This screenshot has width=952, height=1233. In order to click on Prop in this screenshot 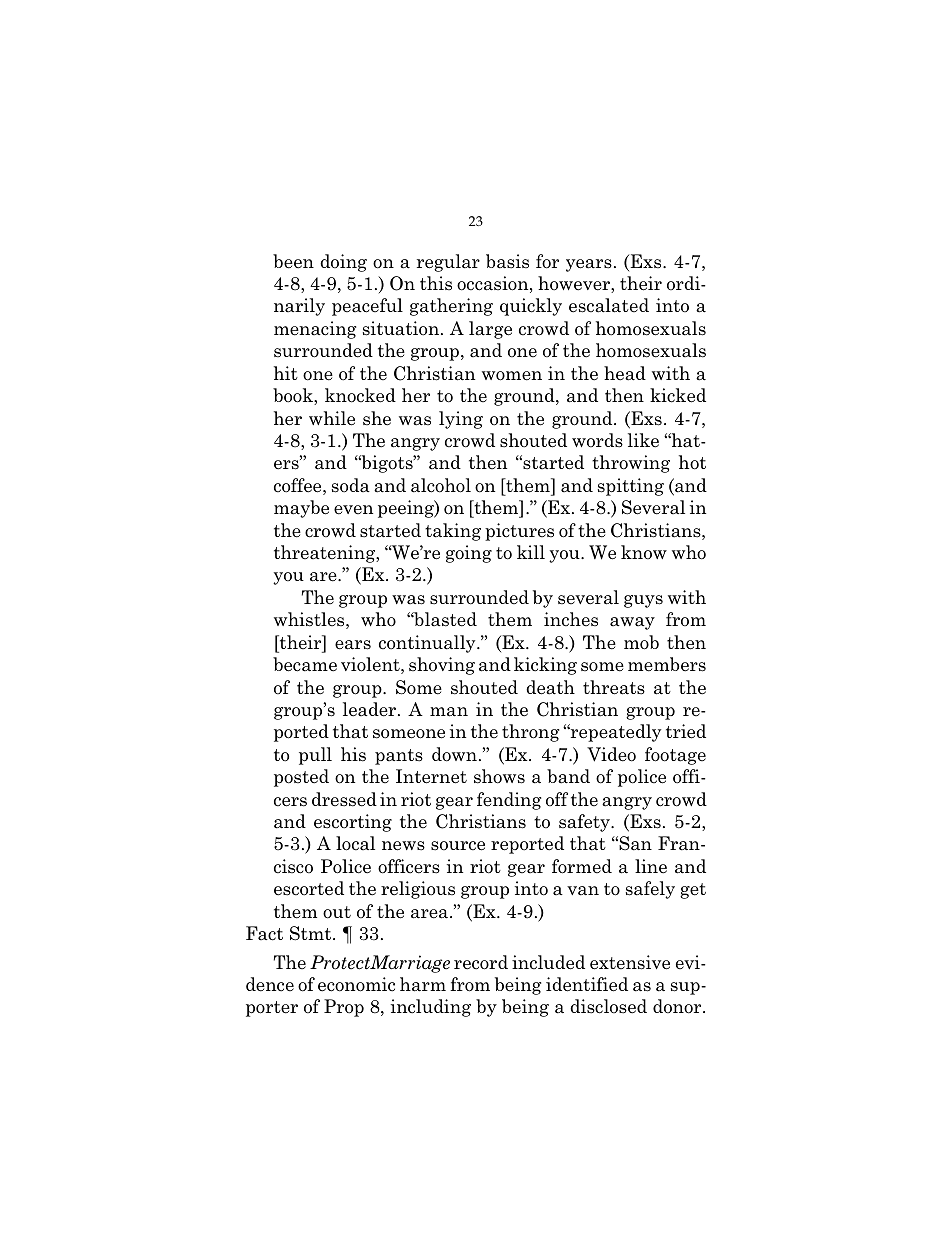, I will do `click(344, 1008)`.
